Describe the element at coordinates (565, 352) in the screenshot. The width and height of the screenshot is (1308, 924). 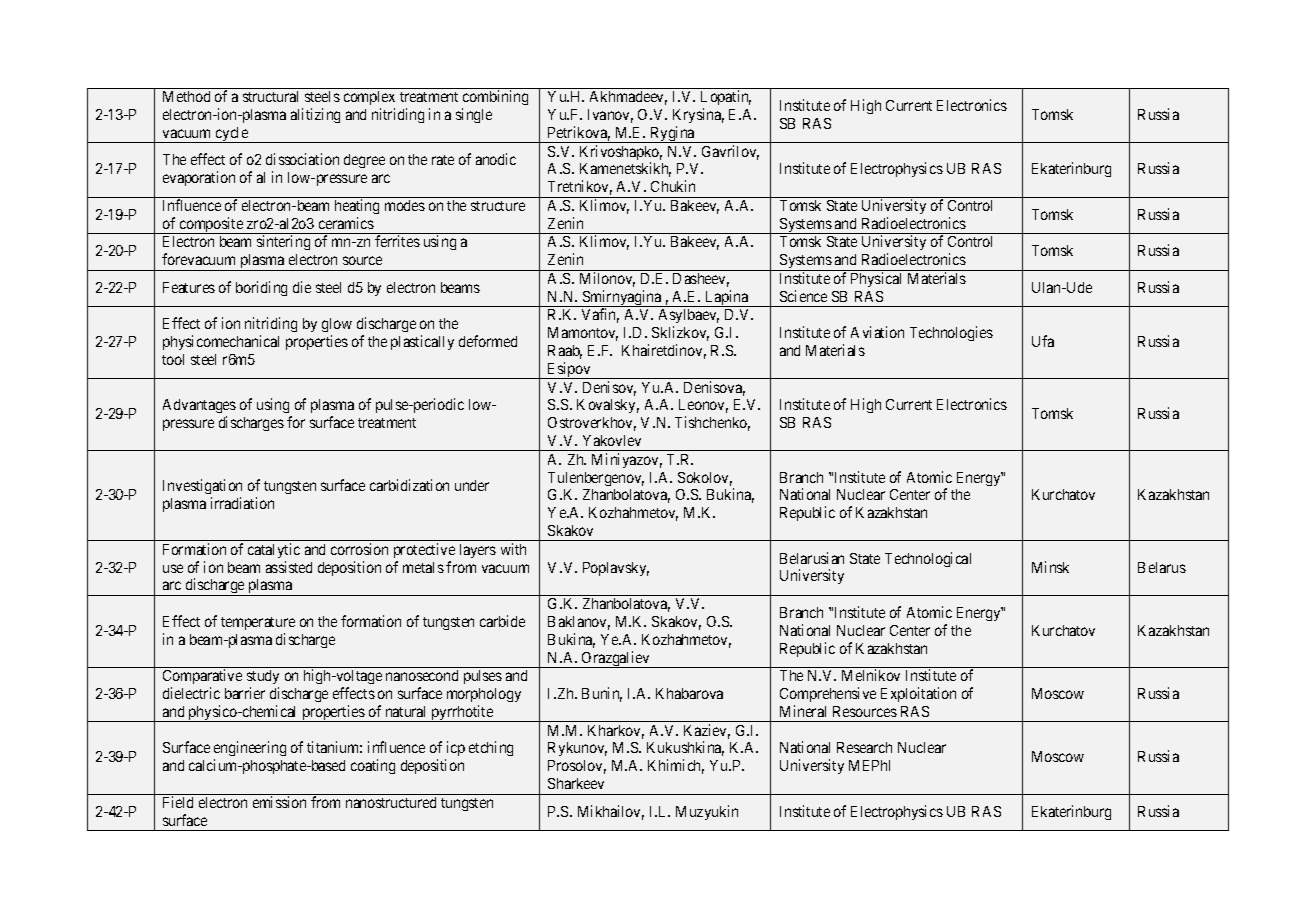
I see `Raab` at that location.
